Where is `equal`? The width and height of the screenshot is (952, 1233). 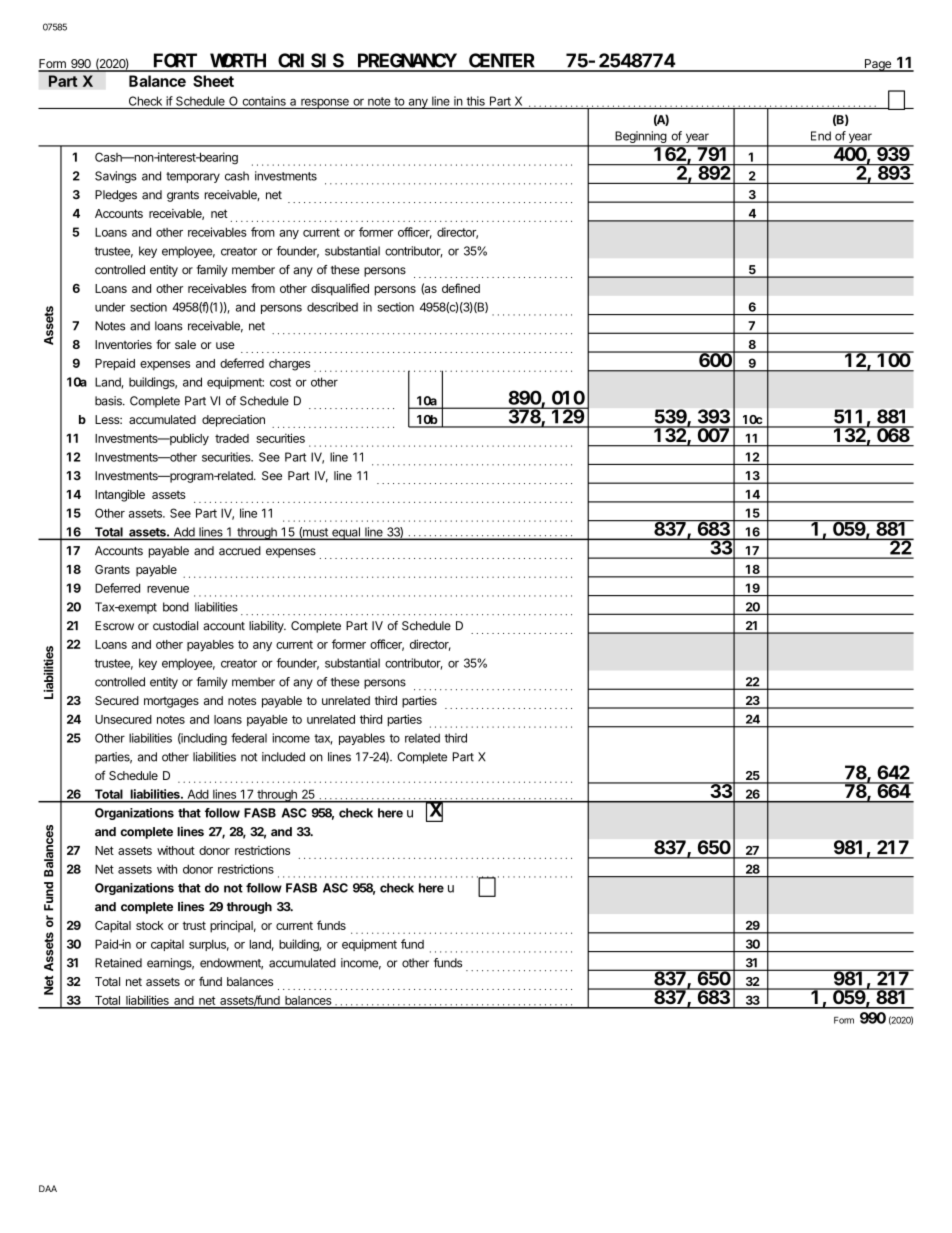 equal is located at coordinates (346, 533).
